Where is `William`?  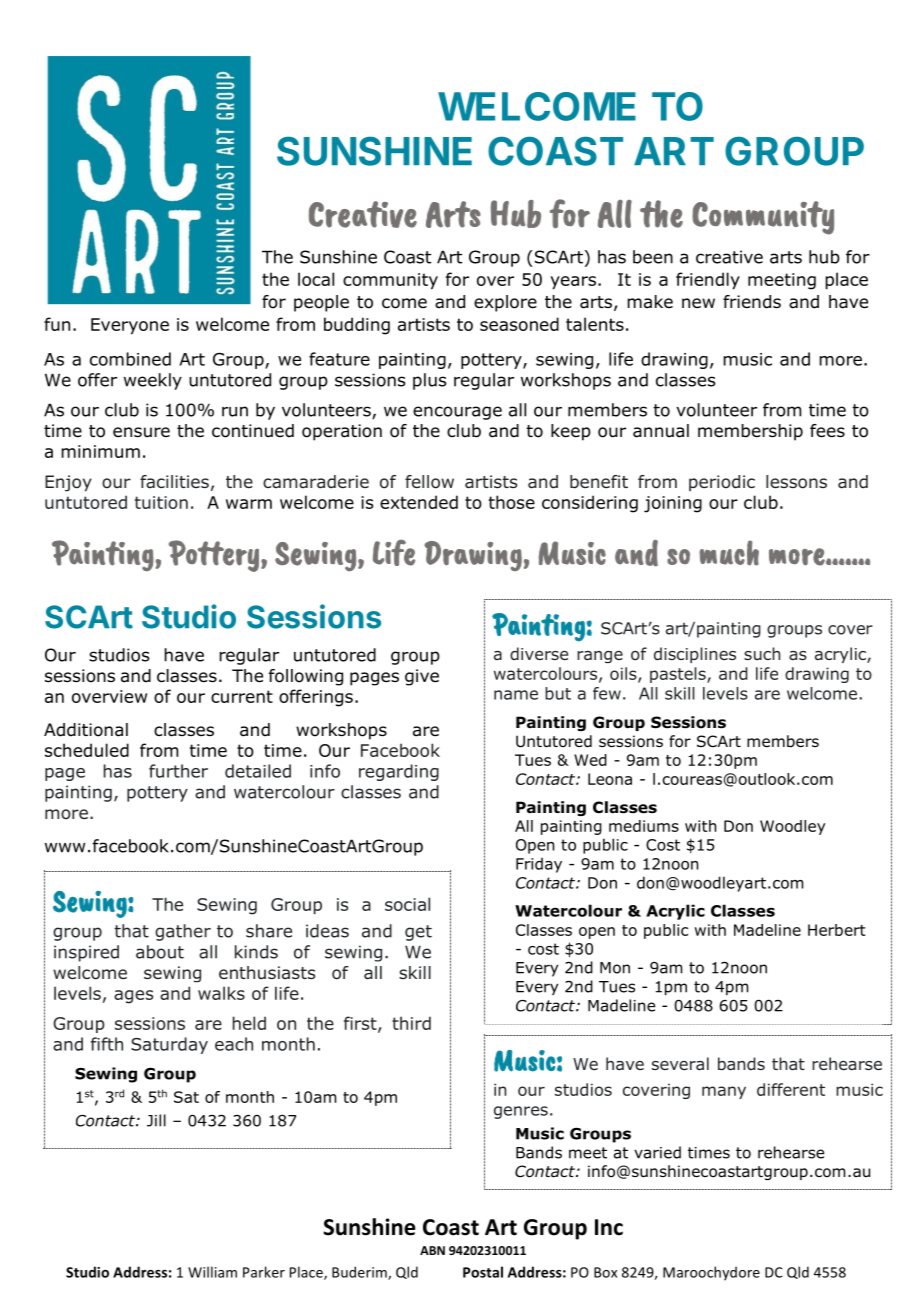
William is located at coordinates (212, 1272).
